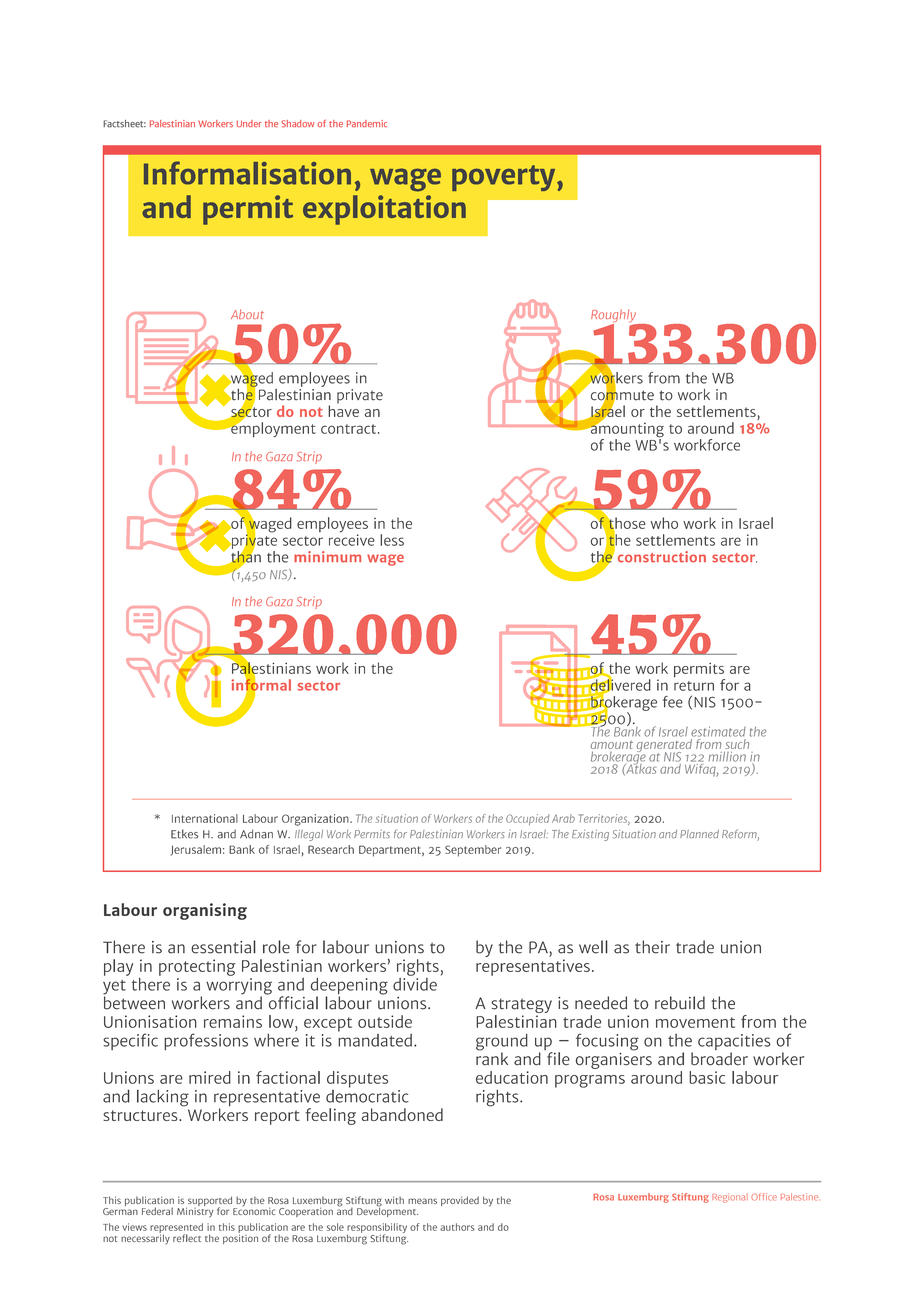 The height and width of the image is (1308, 924). What do you see at coordinates (256, 834) in the image?
I see `Adnan` at bounding box center [256, 834].
